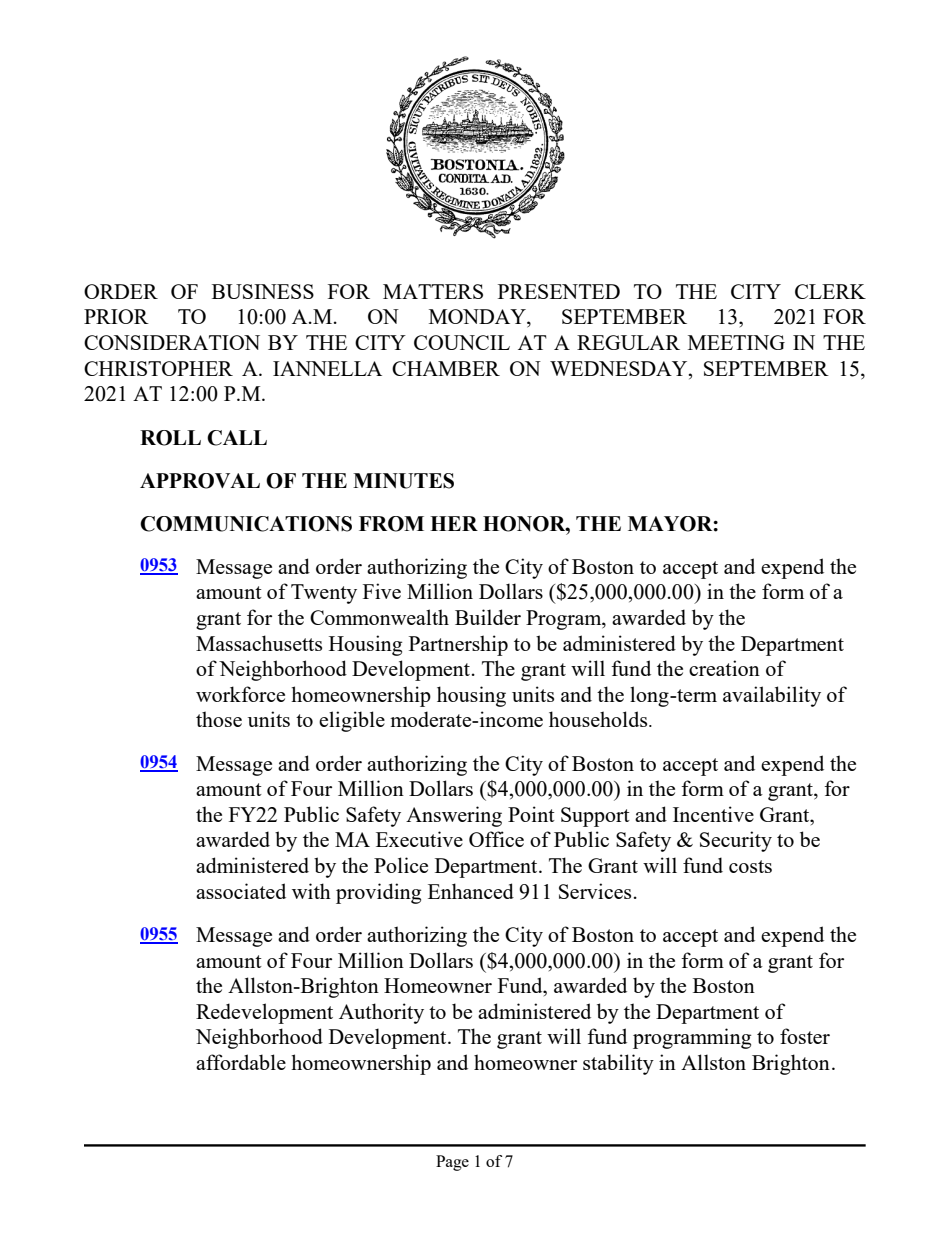  I want to click on availability, so click(772, 696).
